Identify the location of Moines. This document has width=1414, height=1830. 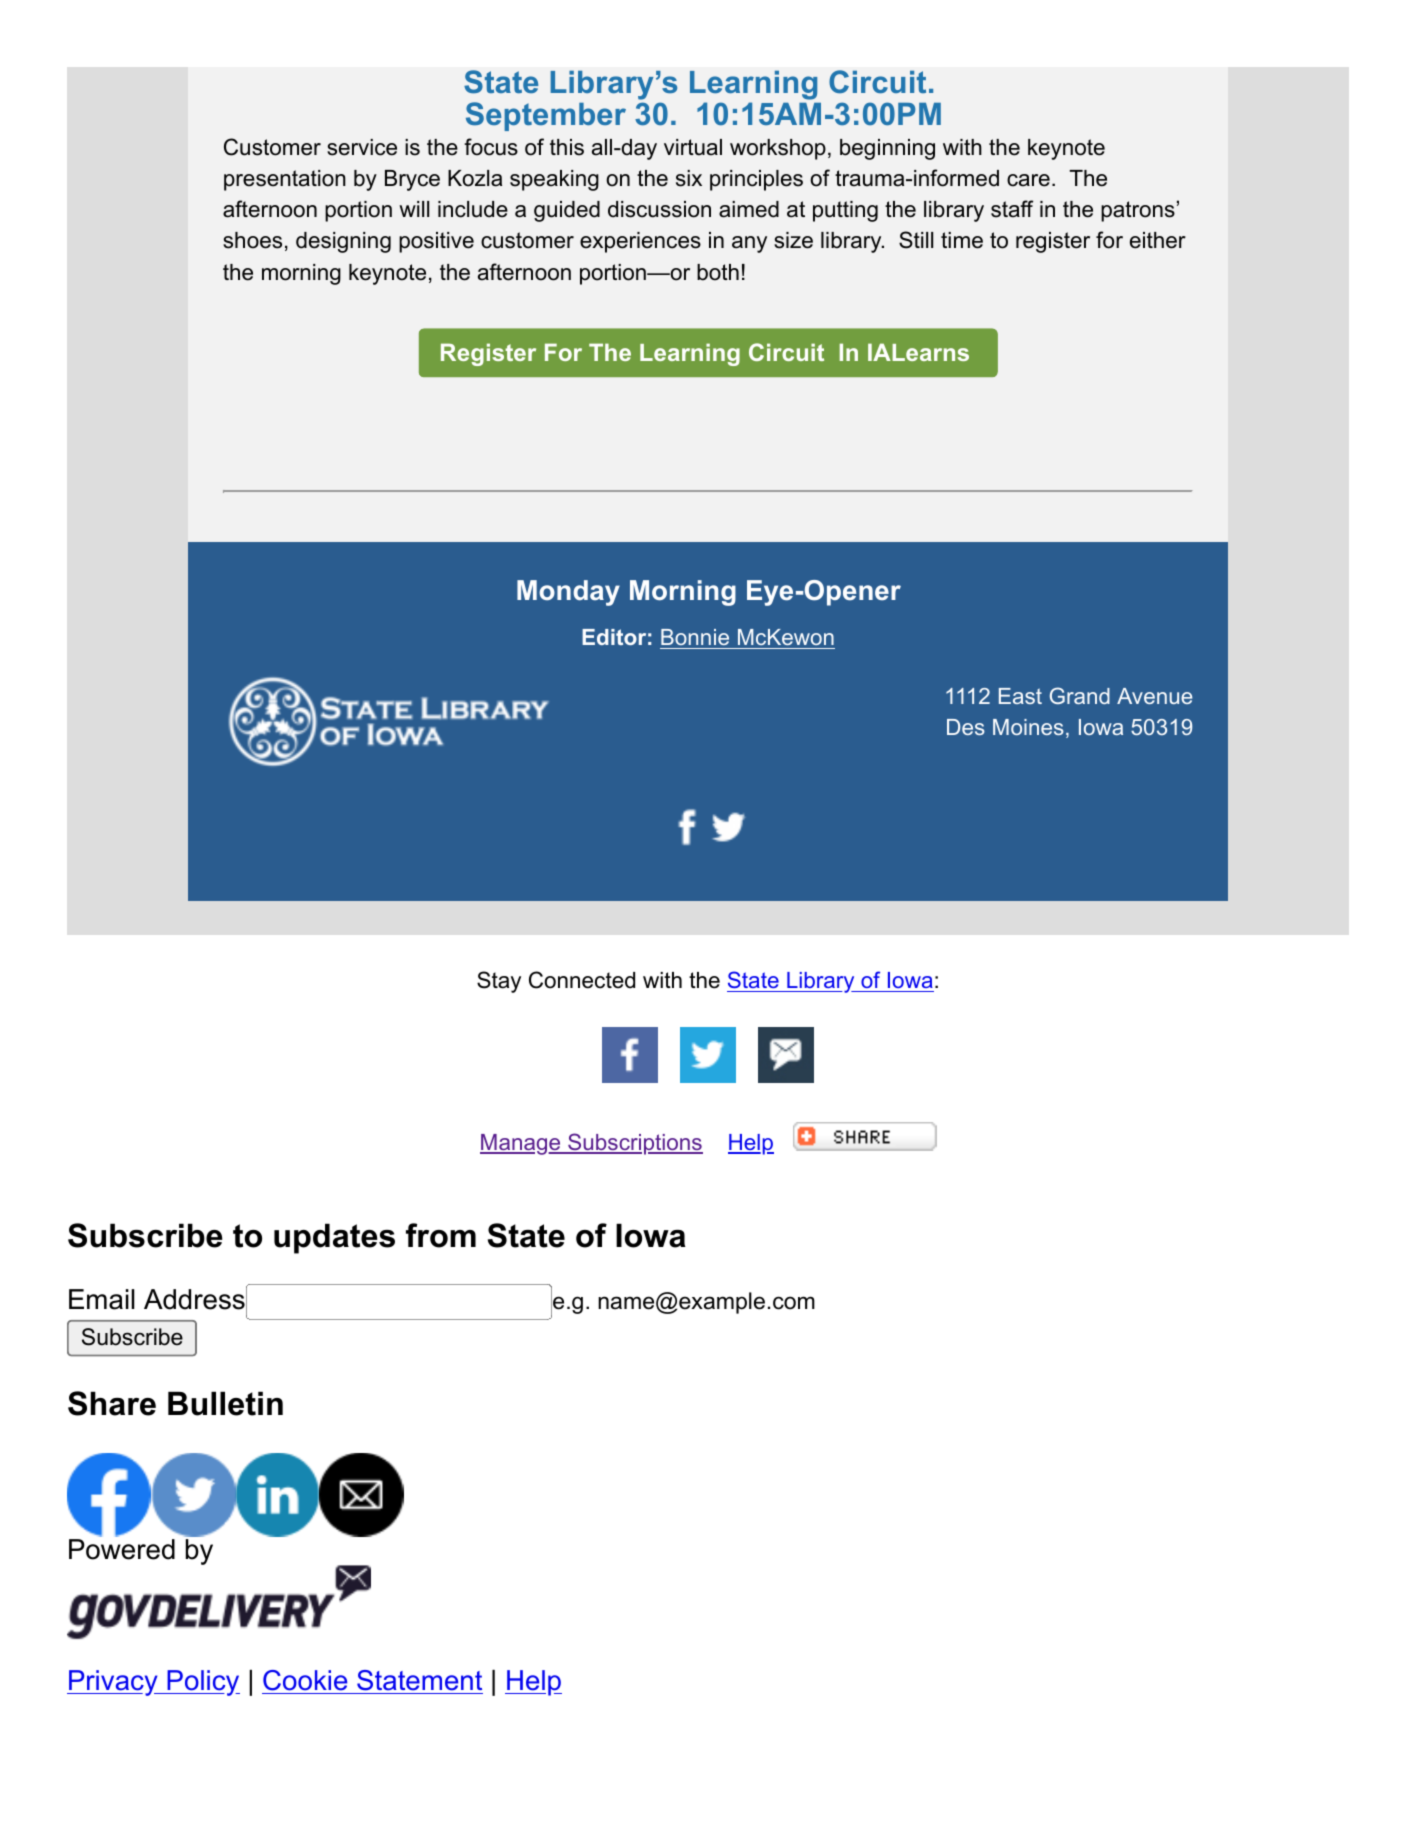
(1028, 727).
